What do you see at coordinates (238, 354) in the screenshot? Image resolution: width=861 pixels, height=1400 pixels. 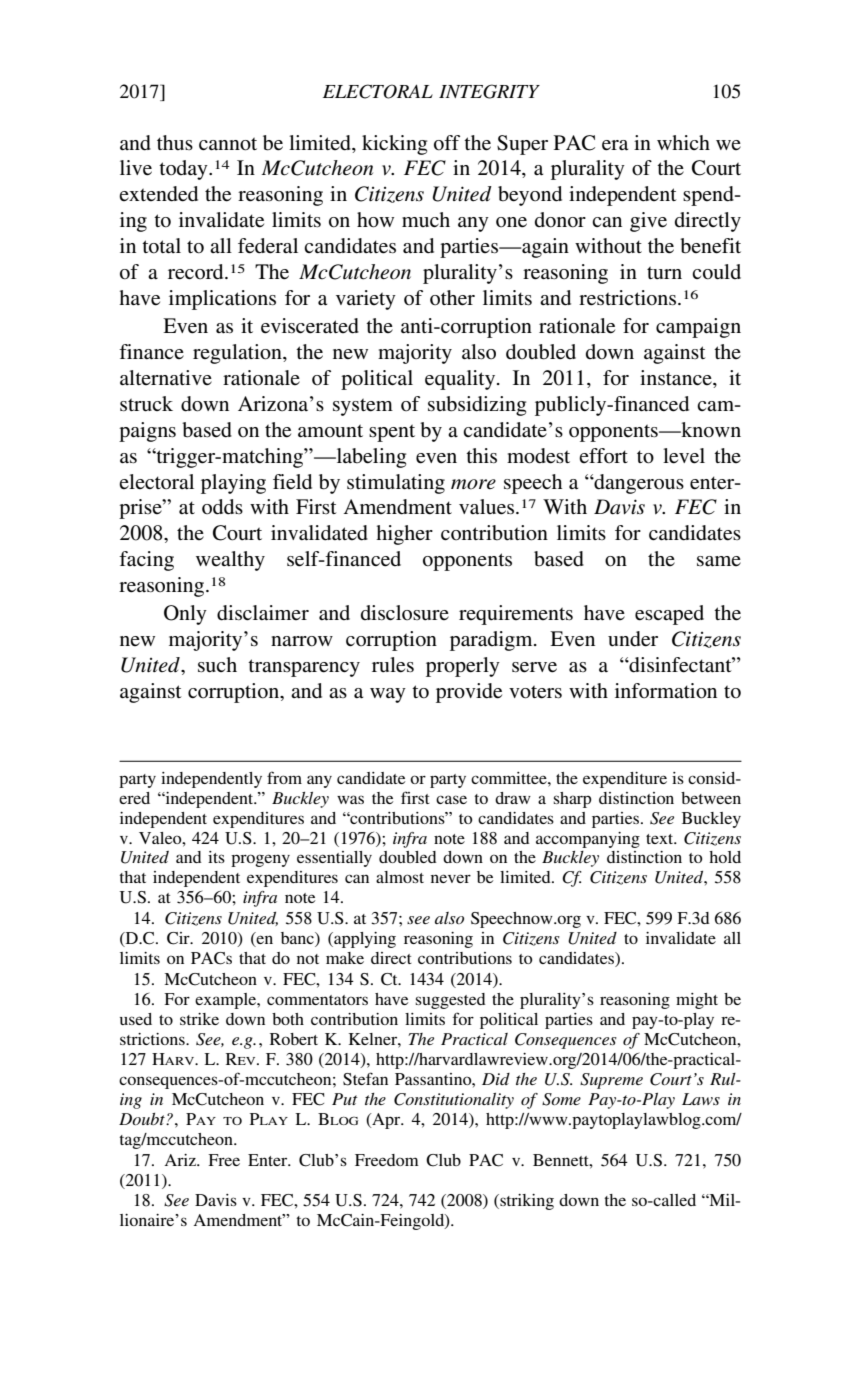 I see `regulation` at bounding box center [238, 354].
